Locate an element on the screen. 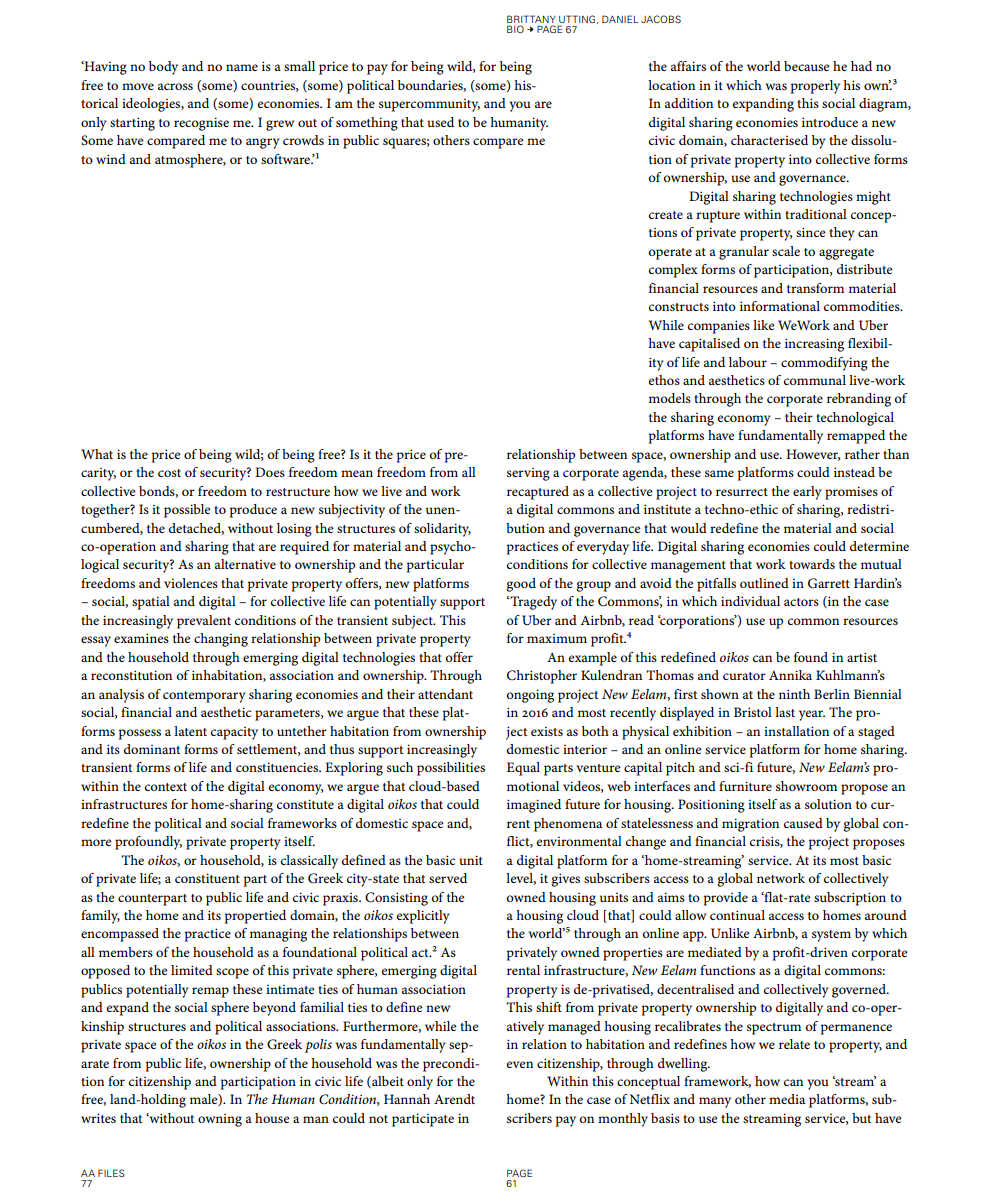 This screenshot has width=993, height=1204. body is located at coordinates (163, 68).
